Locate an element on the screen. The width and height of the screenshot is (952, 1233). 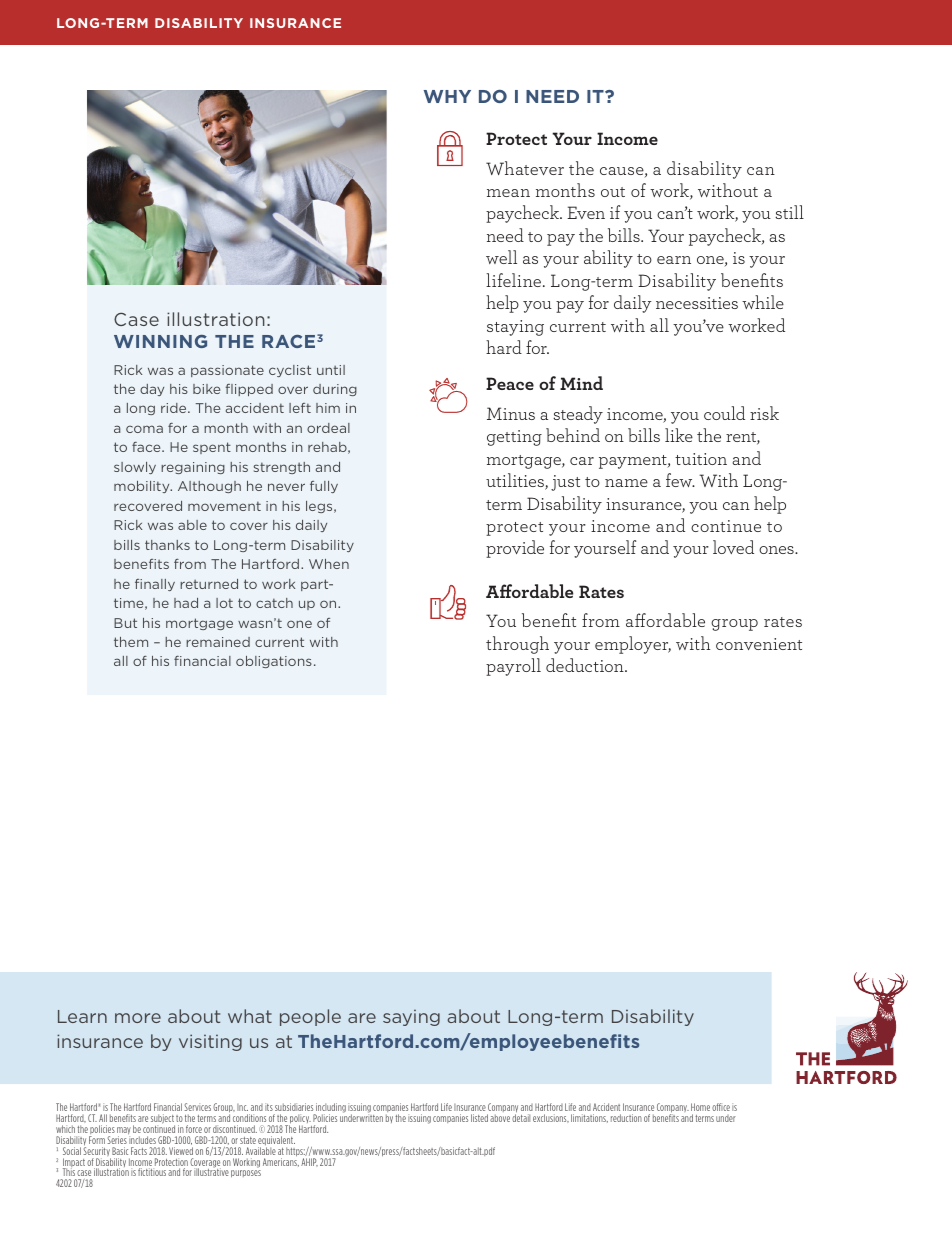
WHY is located at coordinates (447, 96).
